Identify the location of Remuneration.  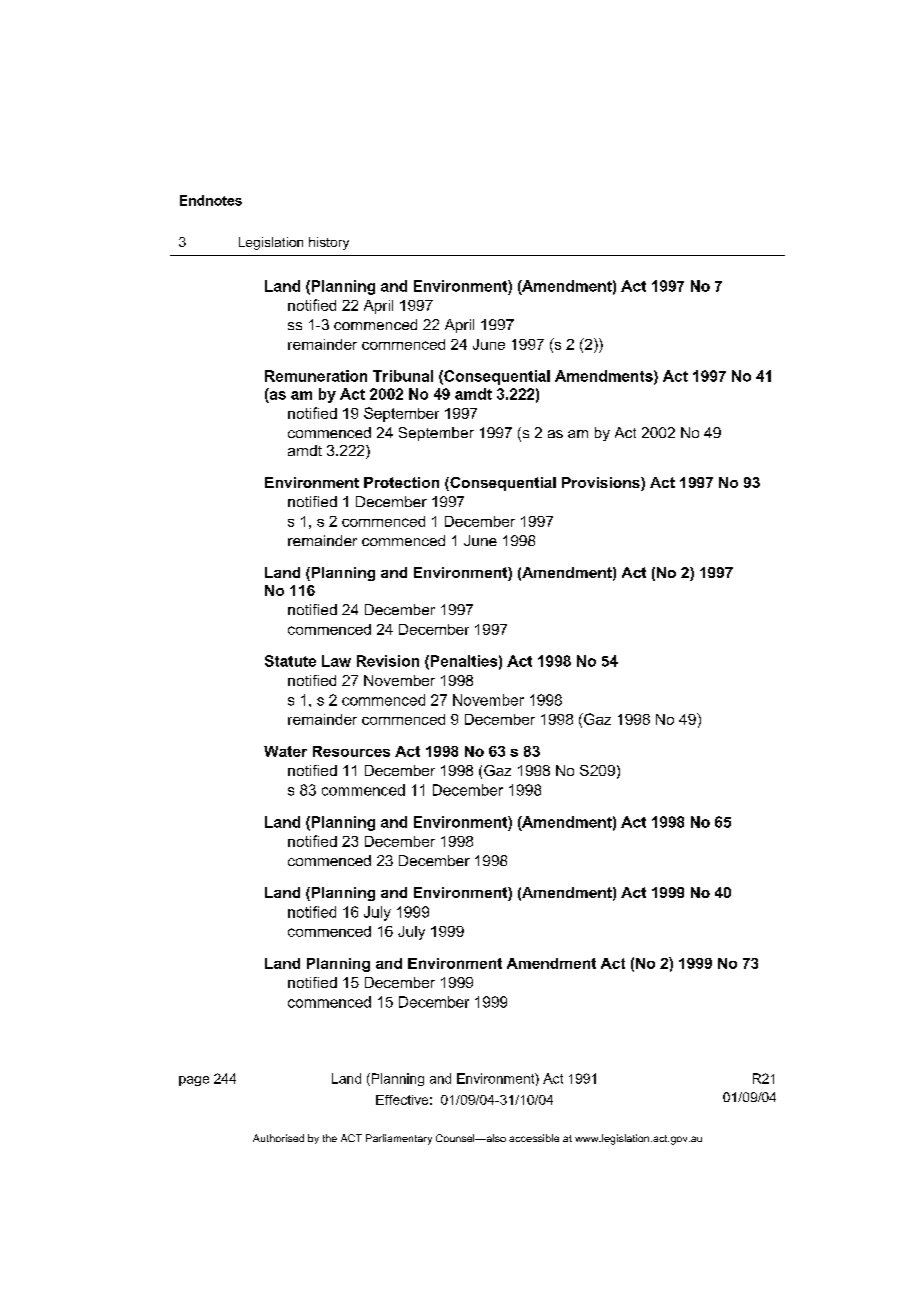
(316, 376).
